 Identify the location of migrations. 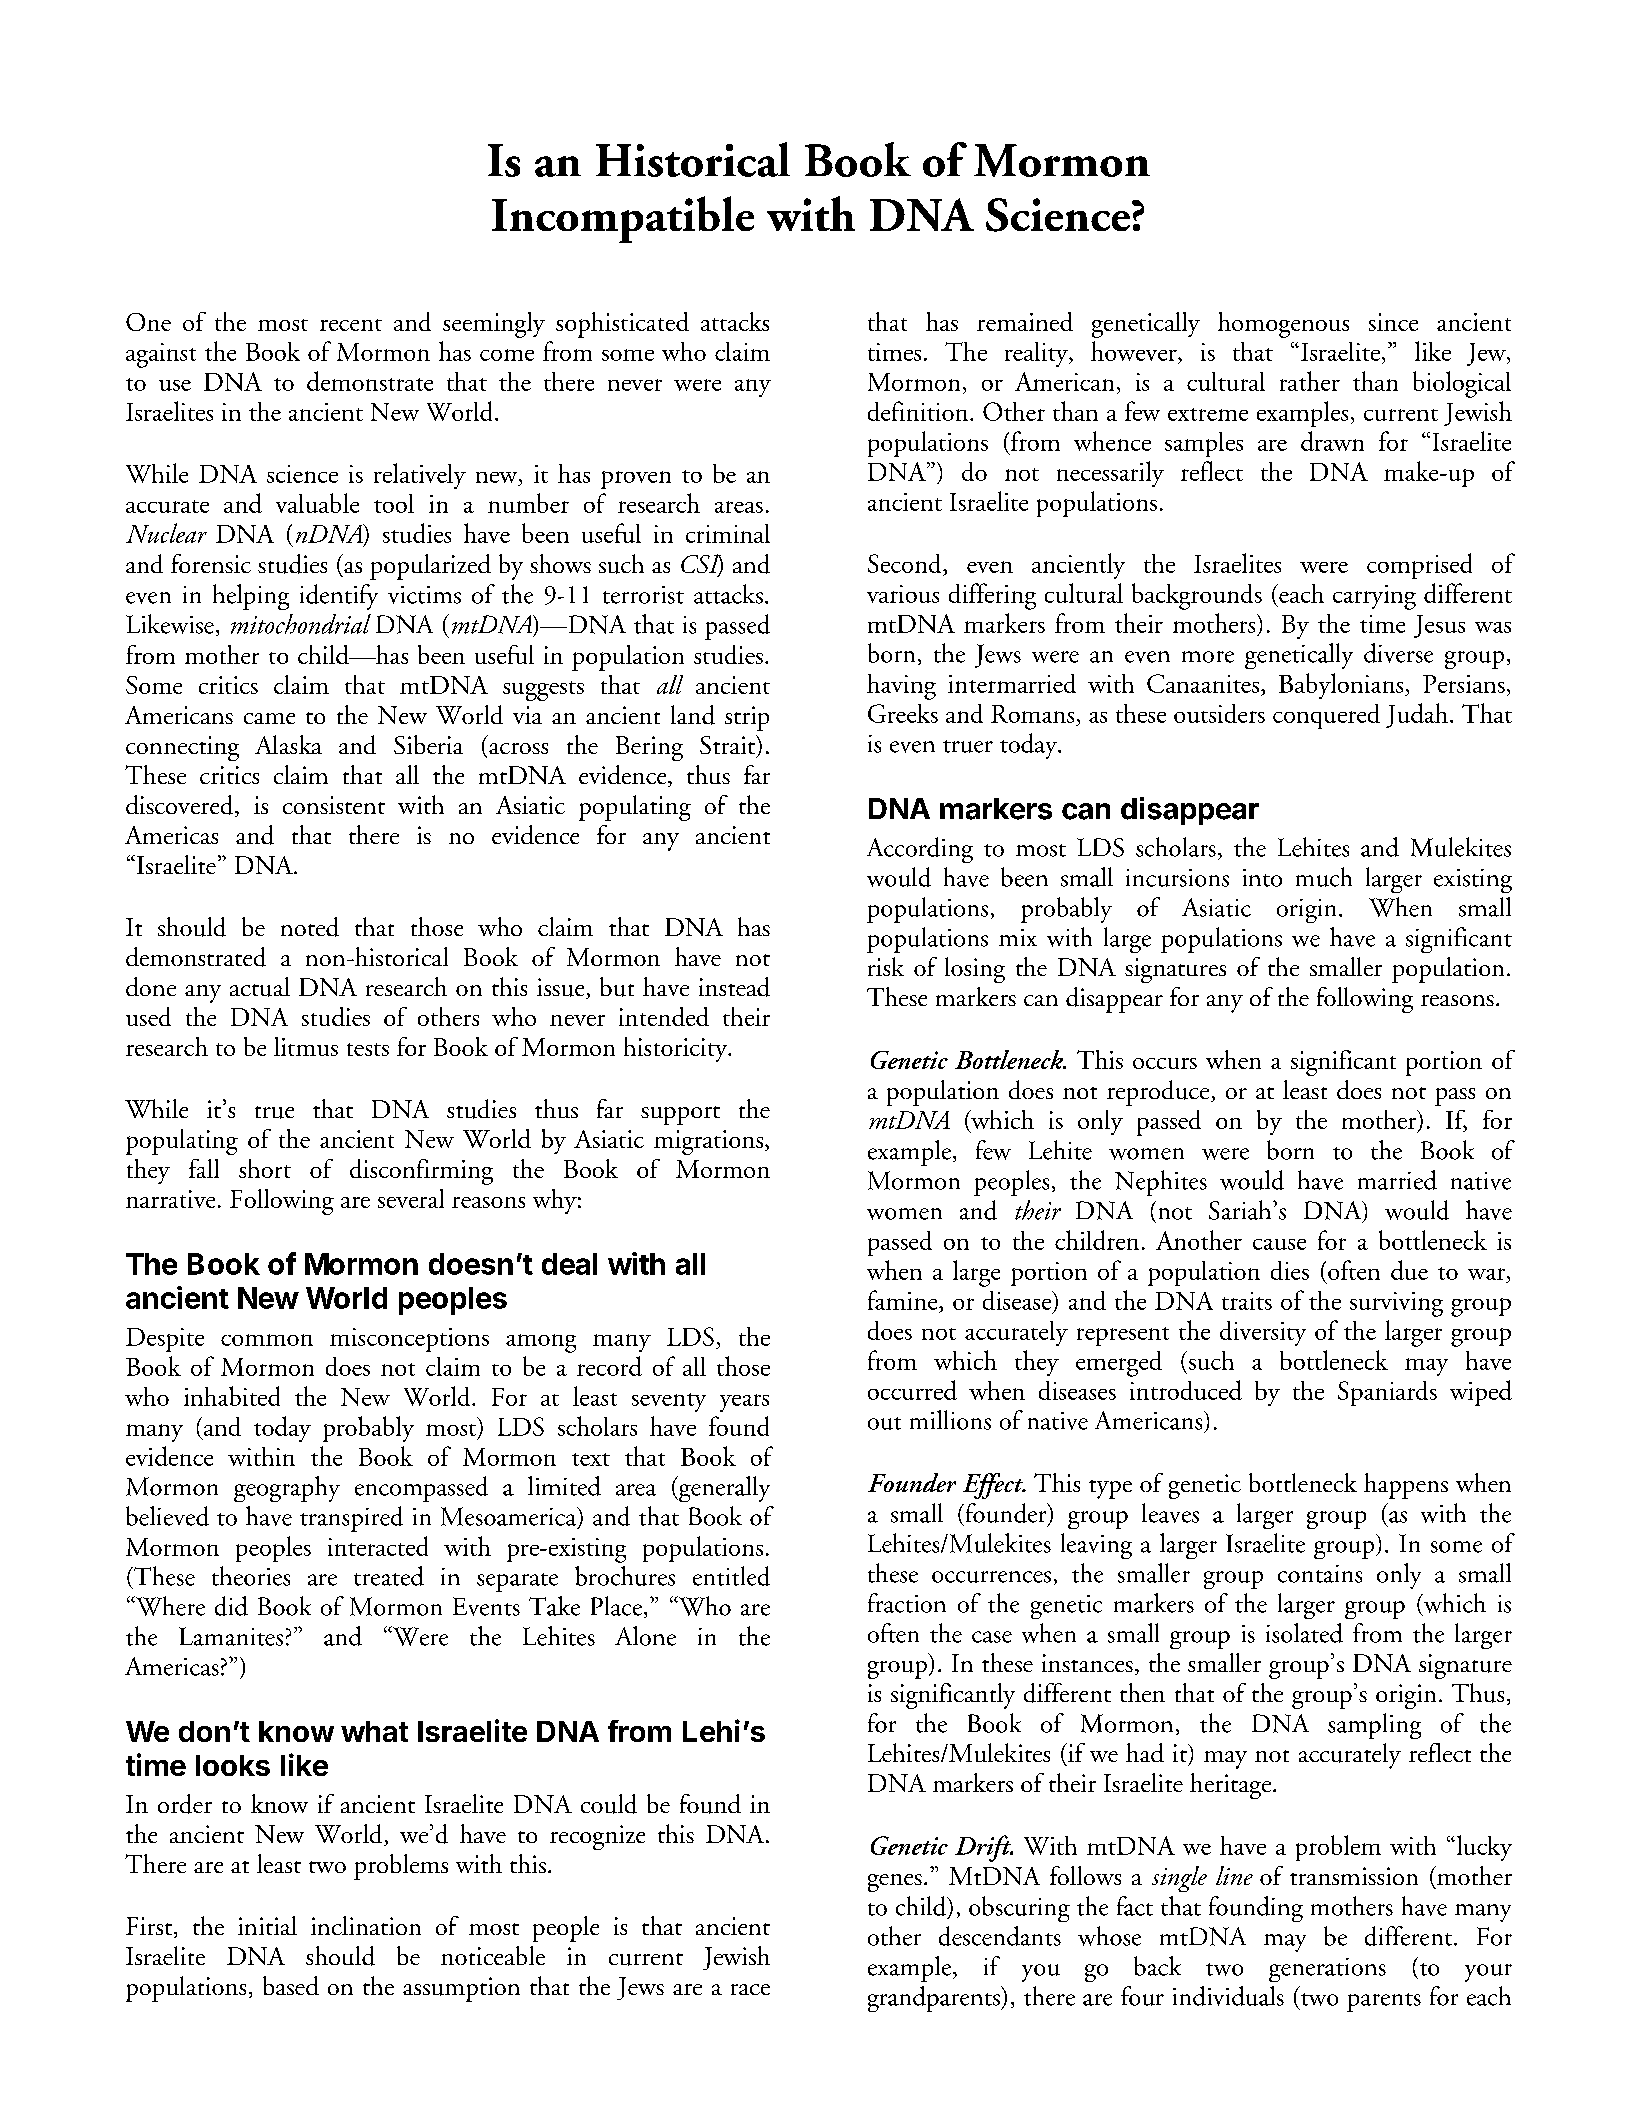
(710, 1142).
